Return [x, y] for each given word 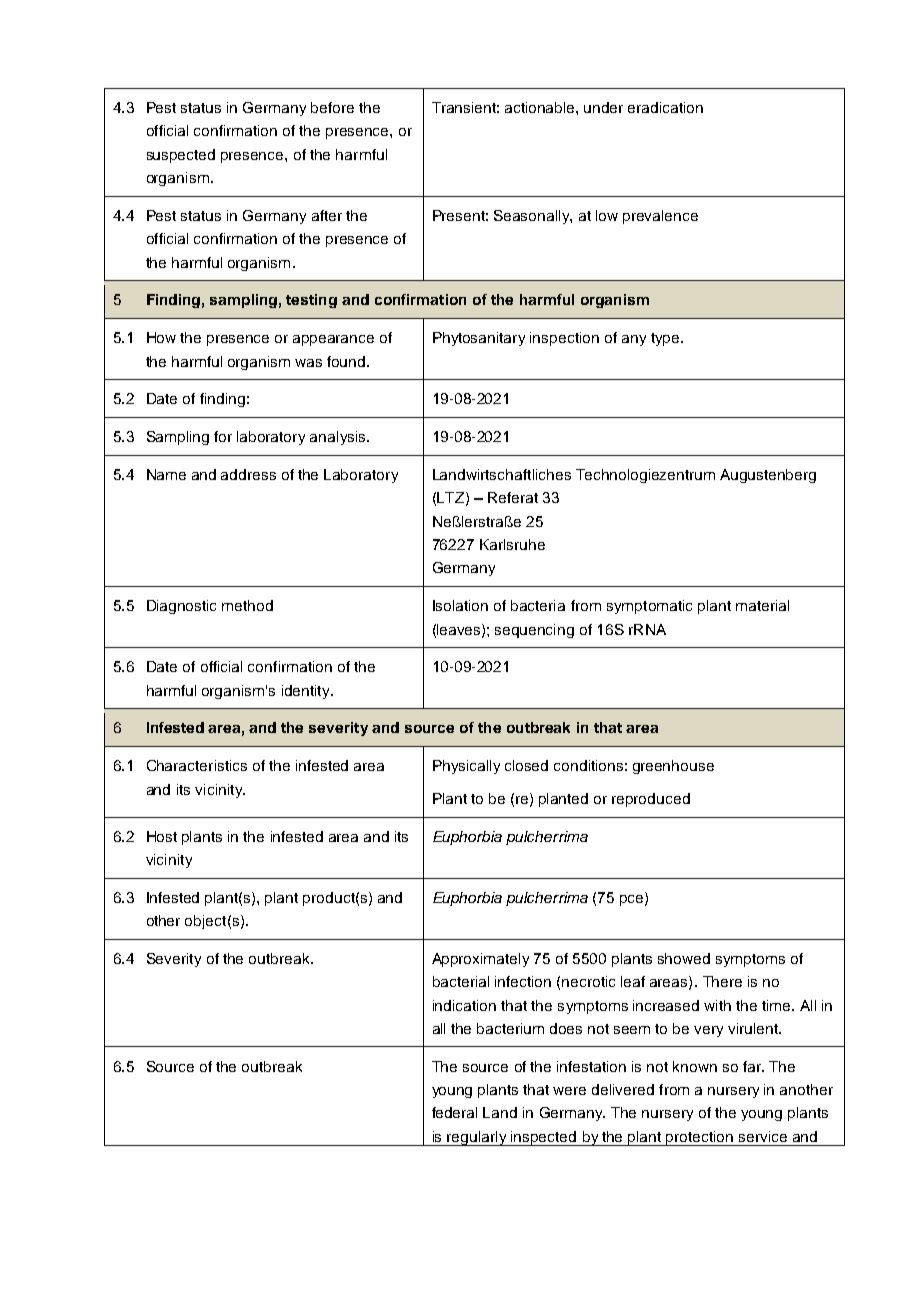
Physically [466, 767]
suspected [181, 156]
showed [684, 958]
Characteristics [197, 765]
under [603, 107]
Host [162, 836]
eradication [665, 107]
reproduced [651, 800]
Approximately [480, 960]
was [308, 363]
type [666, 339]
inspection [564, 339]
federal [454, 1112]
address [248, 474]
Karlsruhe [512, 544]
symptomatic [649, 607]
